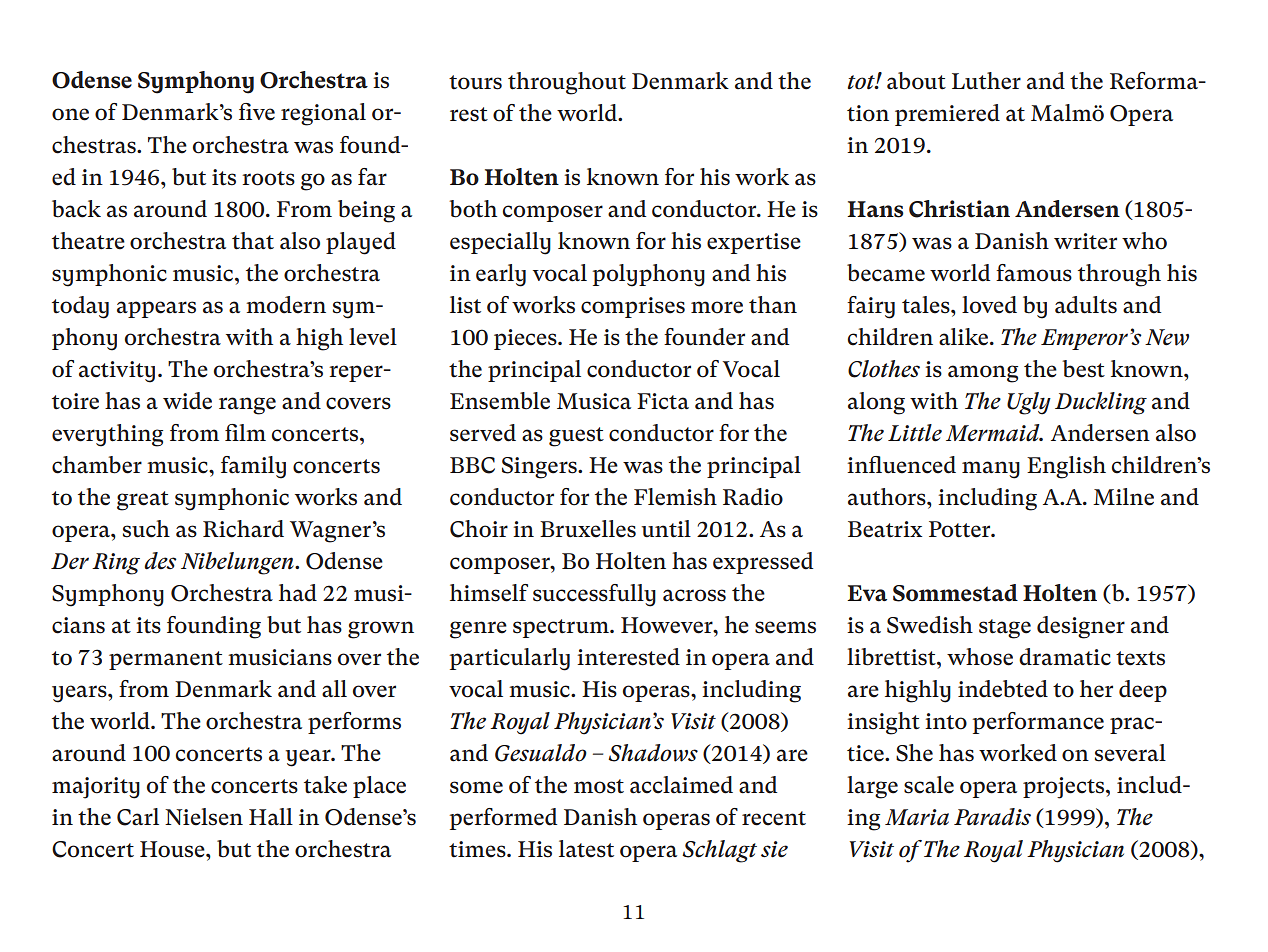  What do you see at coordinates (986, 81) in the screenshot?
I see `Luther` at bounding box center [986, 81].
